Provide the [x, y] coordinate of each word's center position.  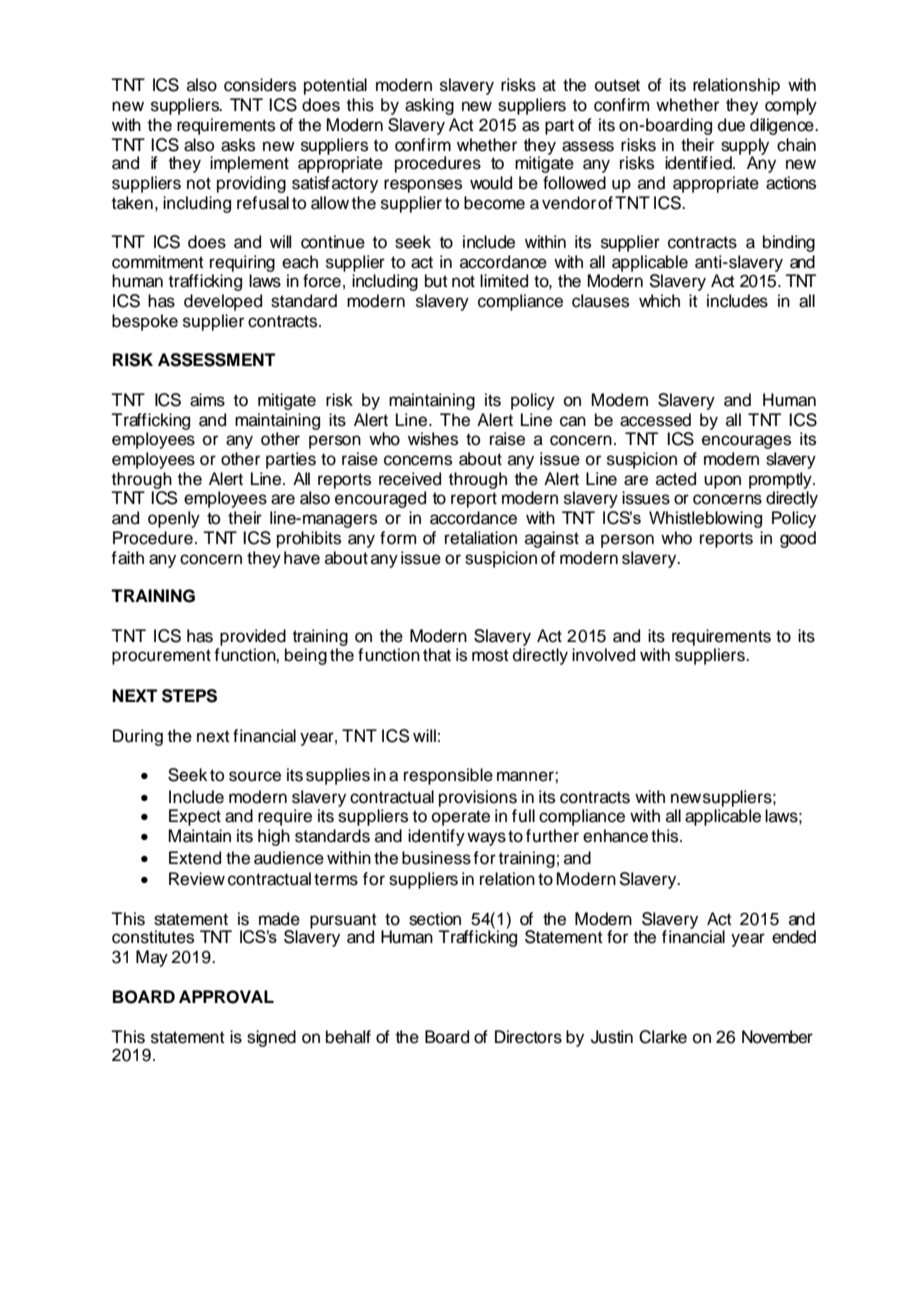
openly [174, 519]
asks [238, 145]
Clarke [663, 1037]
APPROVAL [226, 997]
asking [429, 106]
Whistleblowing [705, 519]
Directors [528, 1037]
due [731, 125]
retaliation [481, 538]
